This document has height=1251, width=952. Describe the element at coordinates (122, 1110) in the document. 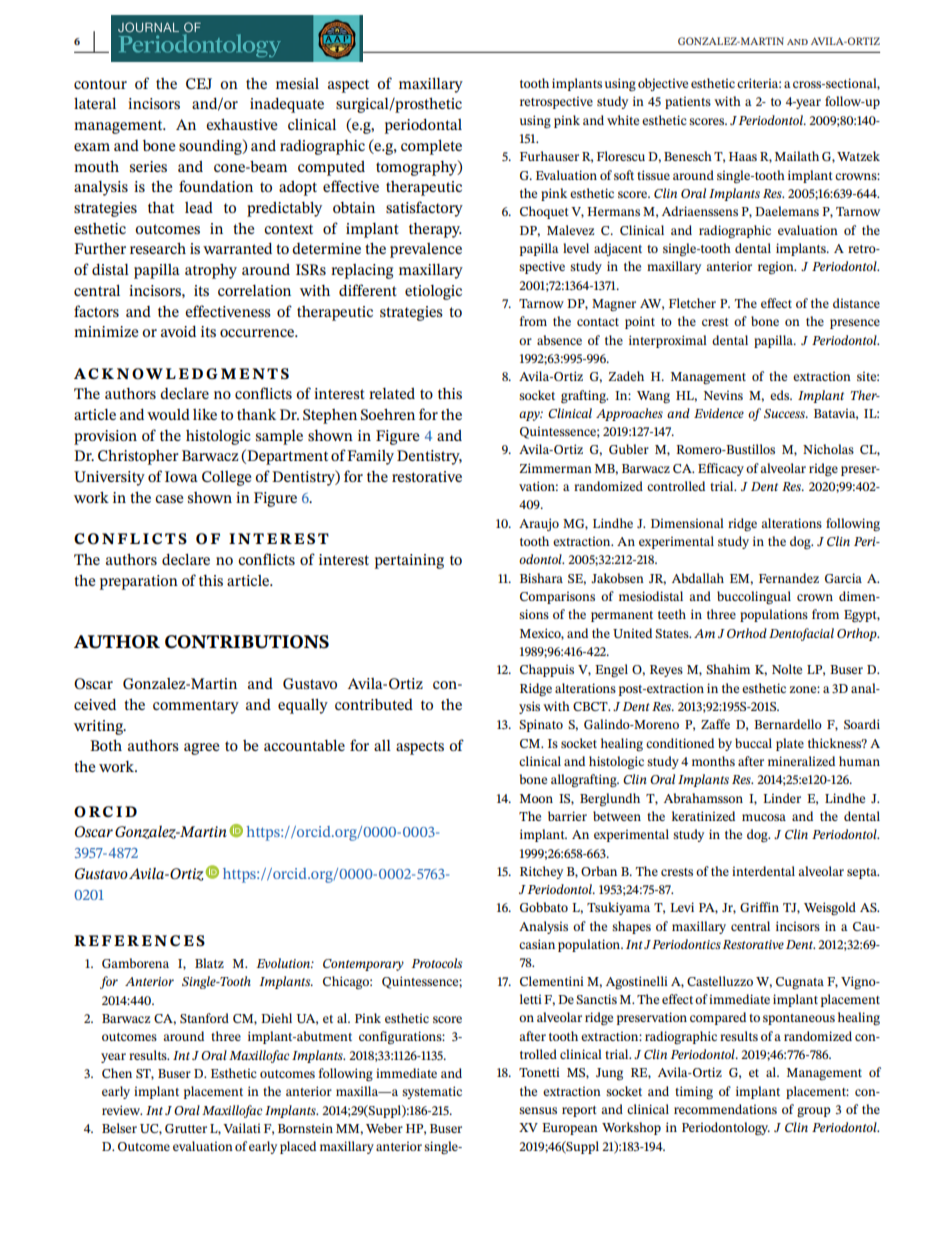

I see `review` at that location.
